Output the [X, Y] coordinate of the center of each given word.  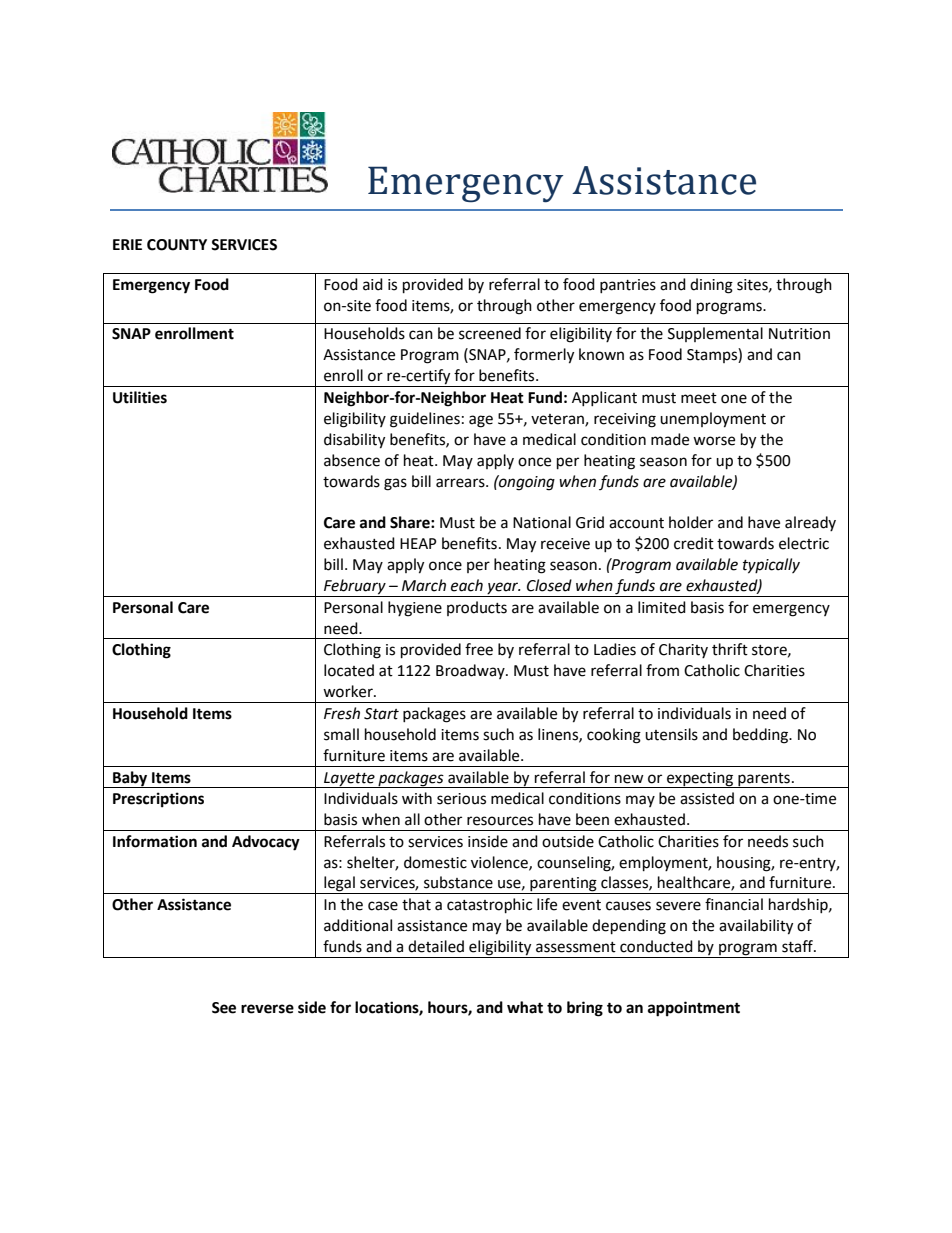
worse [714, 441]
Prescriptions [158, 800]
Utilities [140, 397]
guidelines [425, 420]
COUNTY [177, 245]
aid [373, 284]
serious [461, 799]
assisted [707, 798]
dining [711, 286]
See [224, 1008]
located [349, 670]
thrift [730, 649]
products [477, 608]
